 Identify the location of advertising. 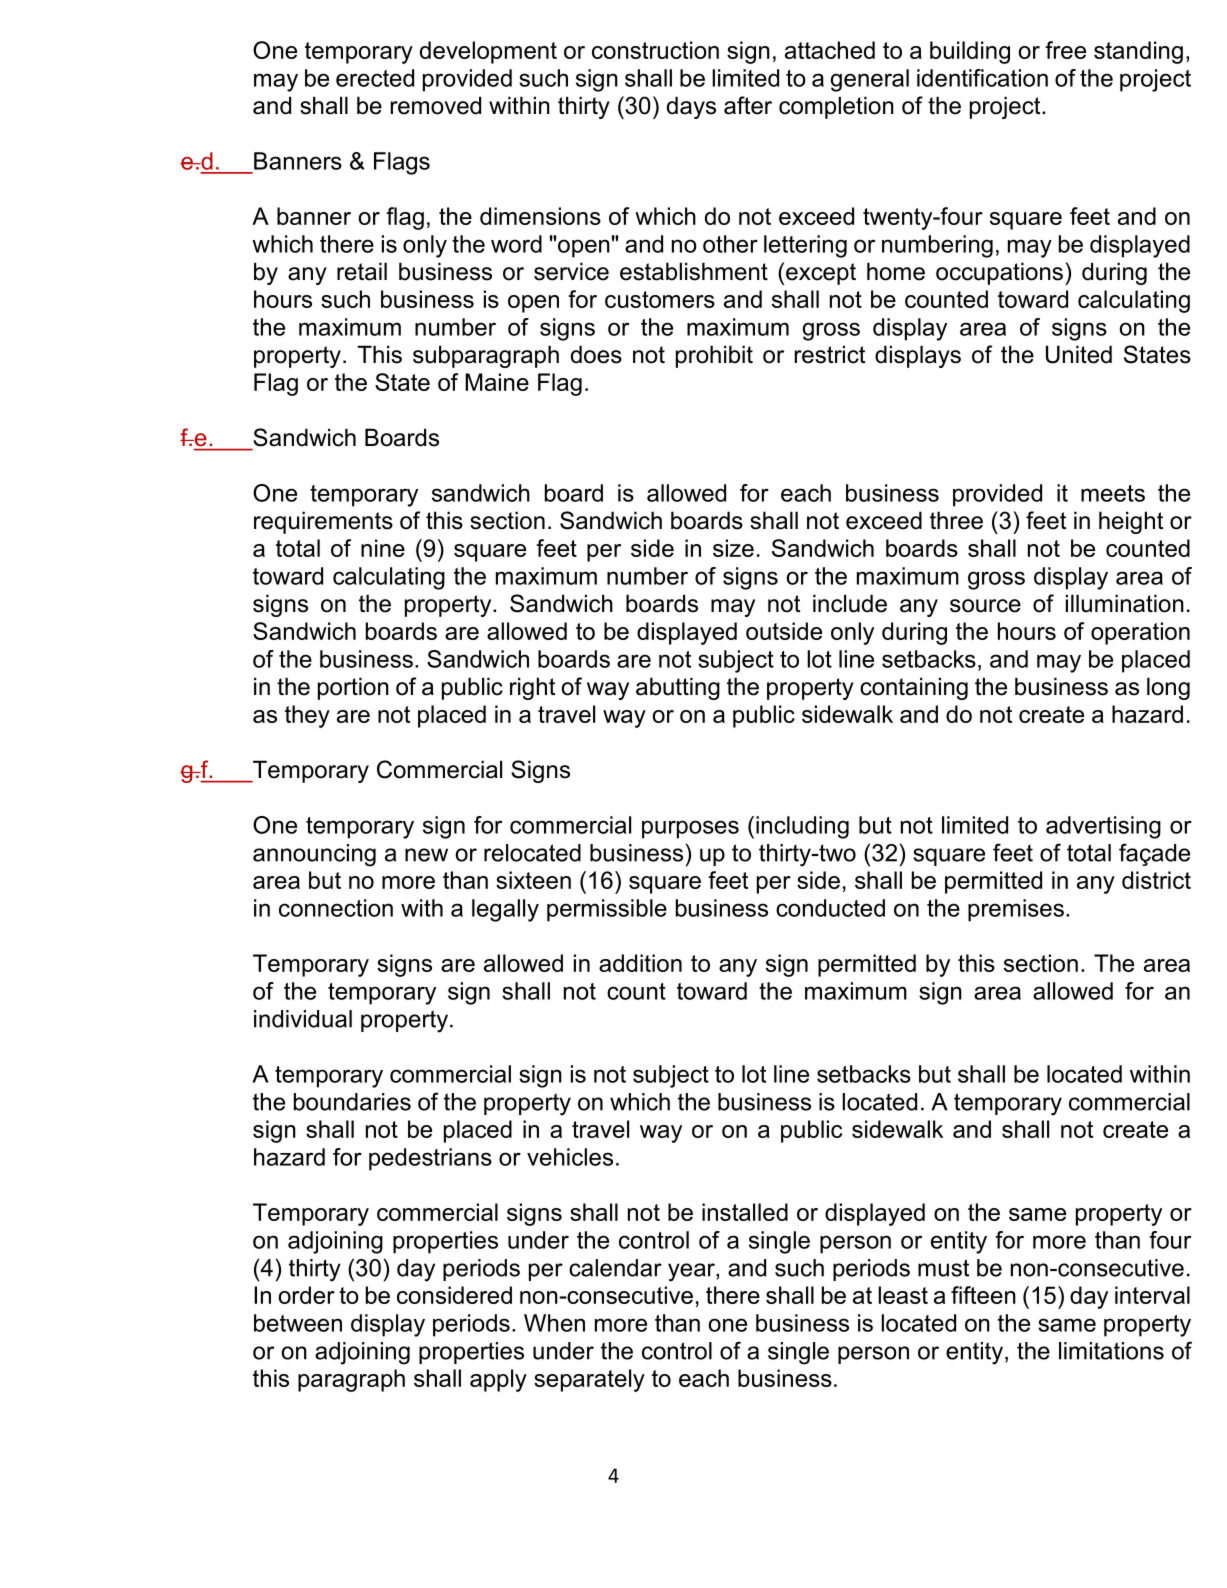
(1103, 827).
